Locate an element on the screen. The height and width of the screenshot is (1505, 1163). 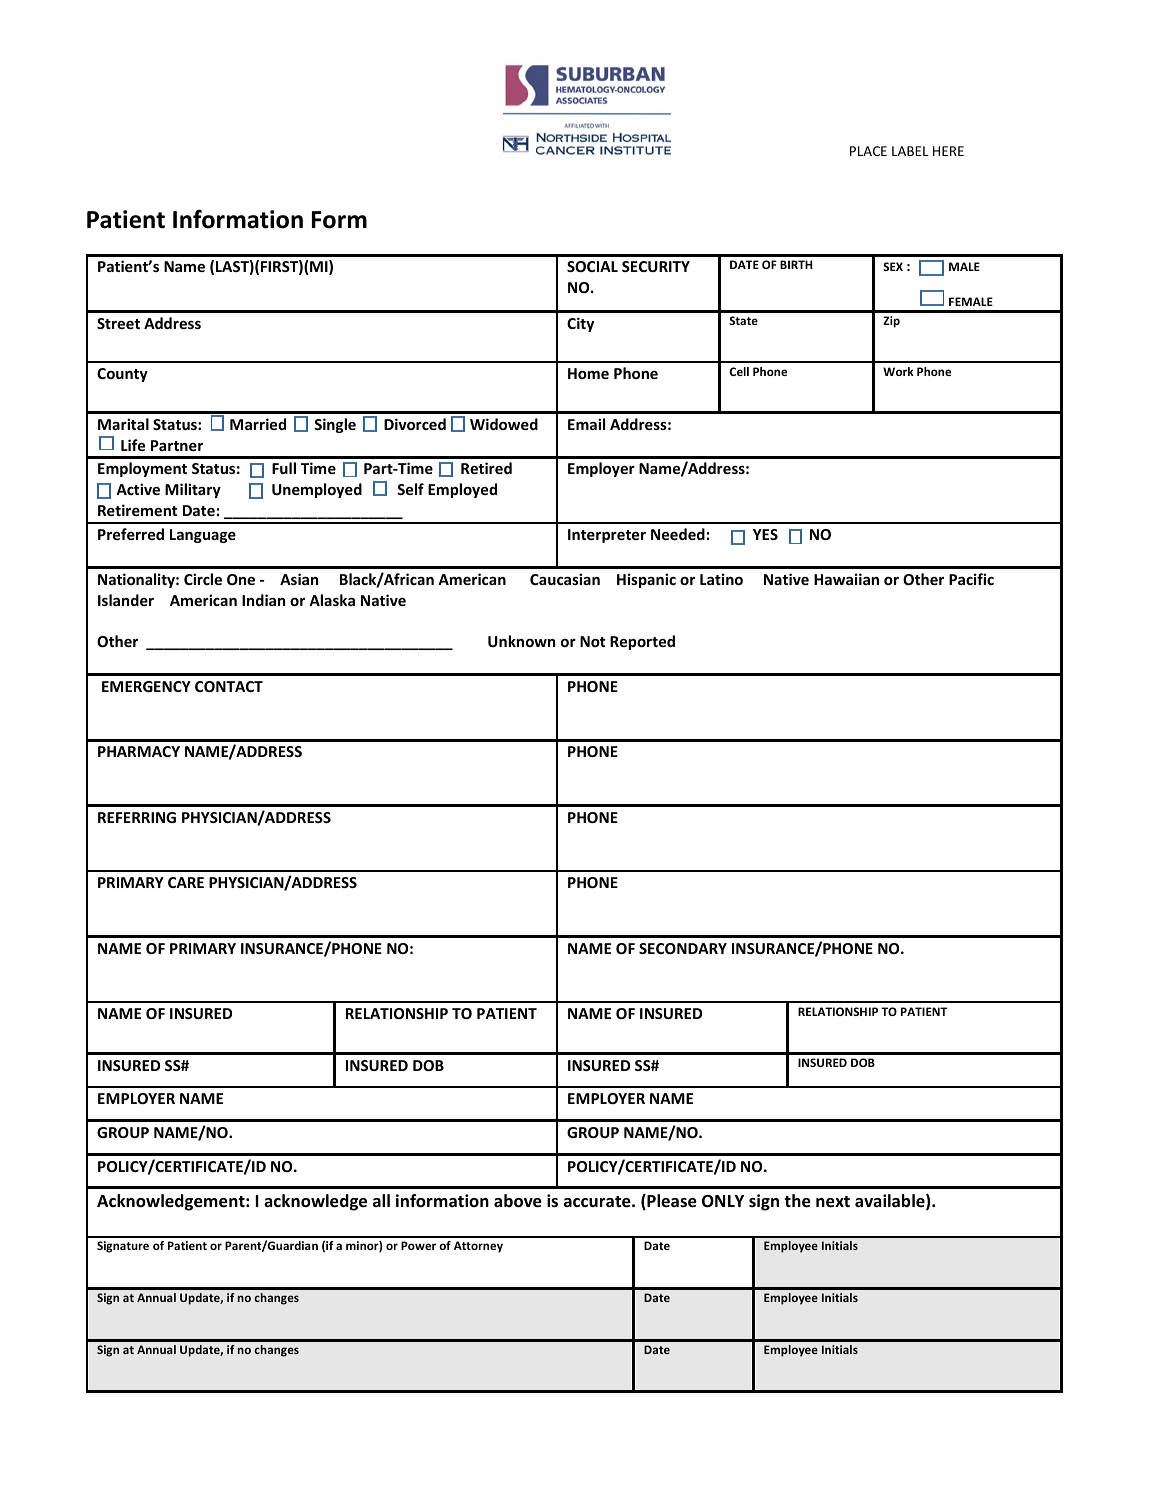
PLACE is located at coordinates (868, 151).
